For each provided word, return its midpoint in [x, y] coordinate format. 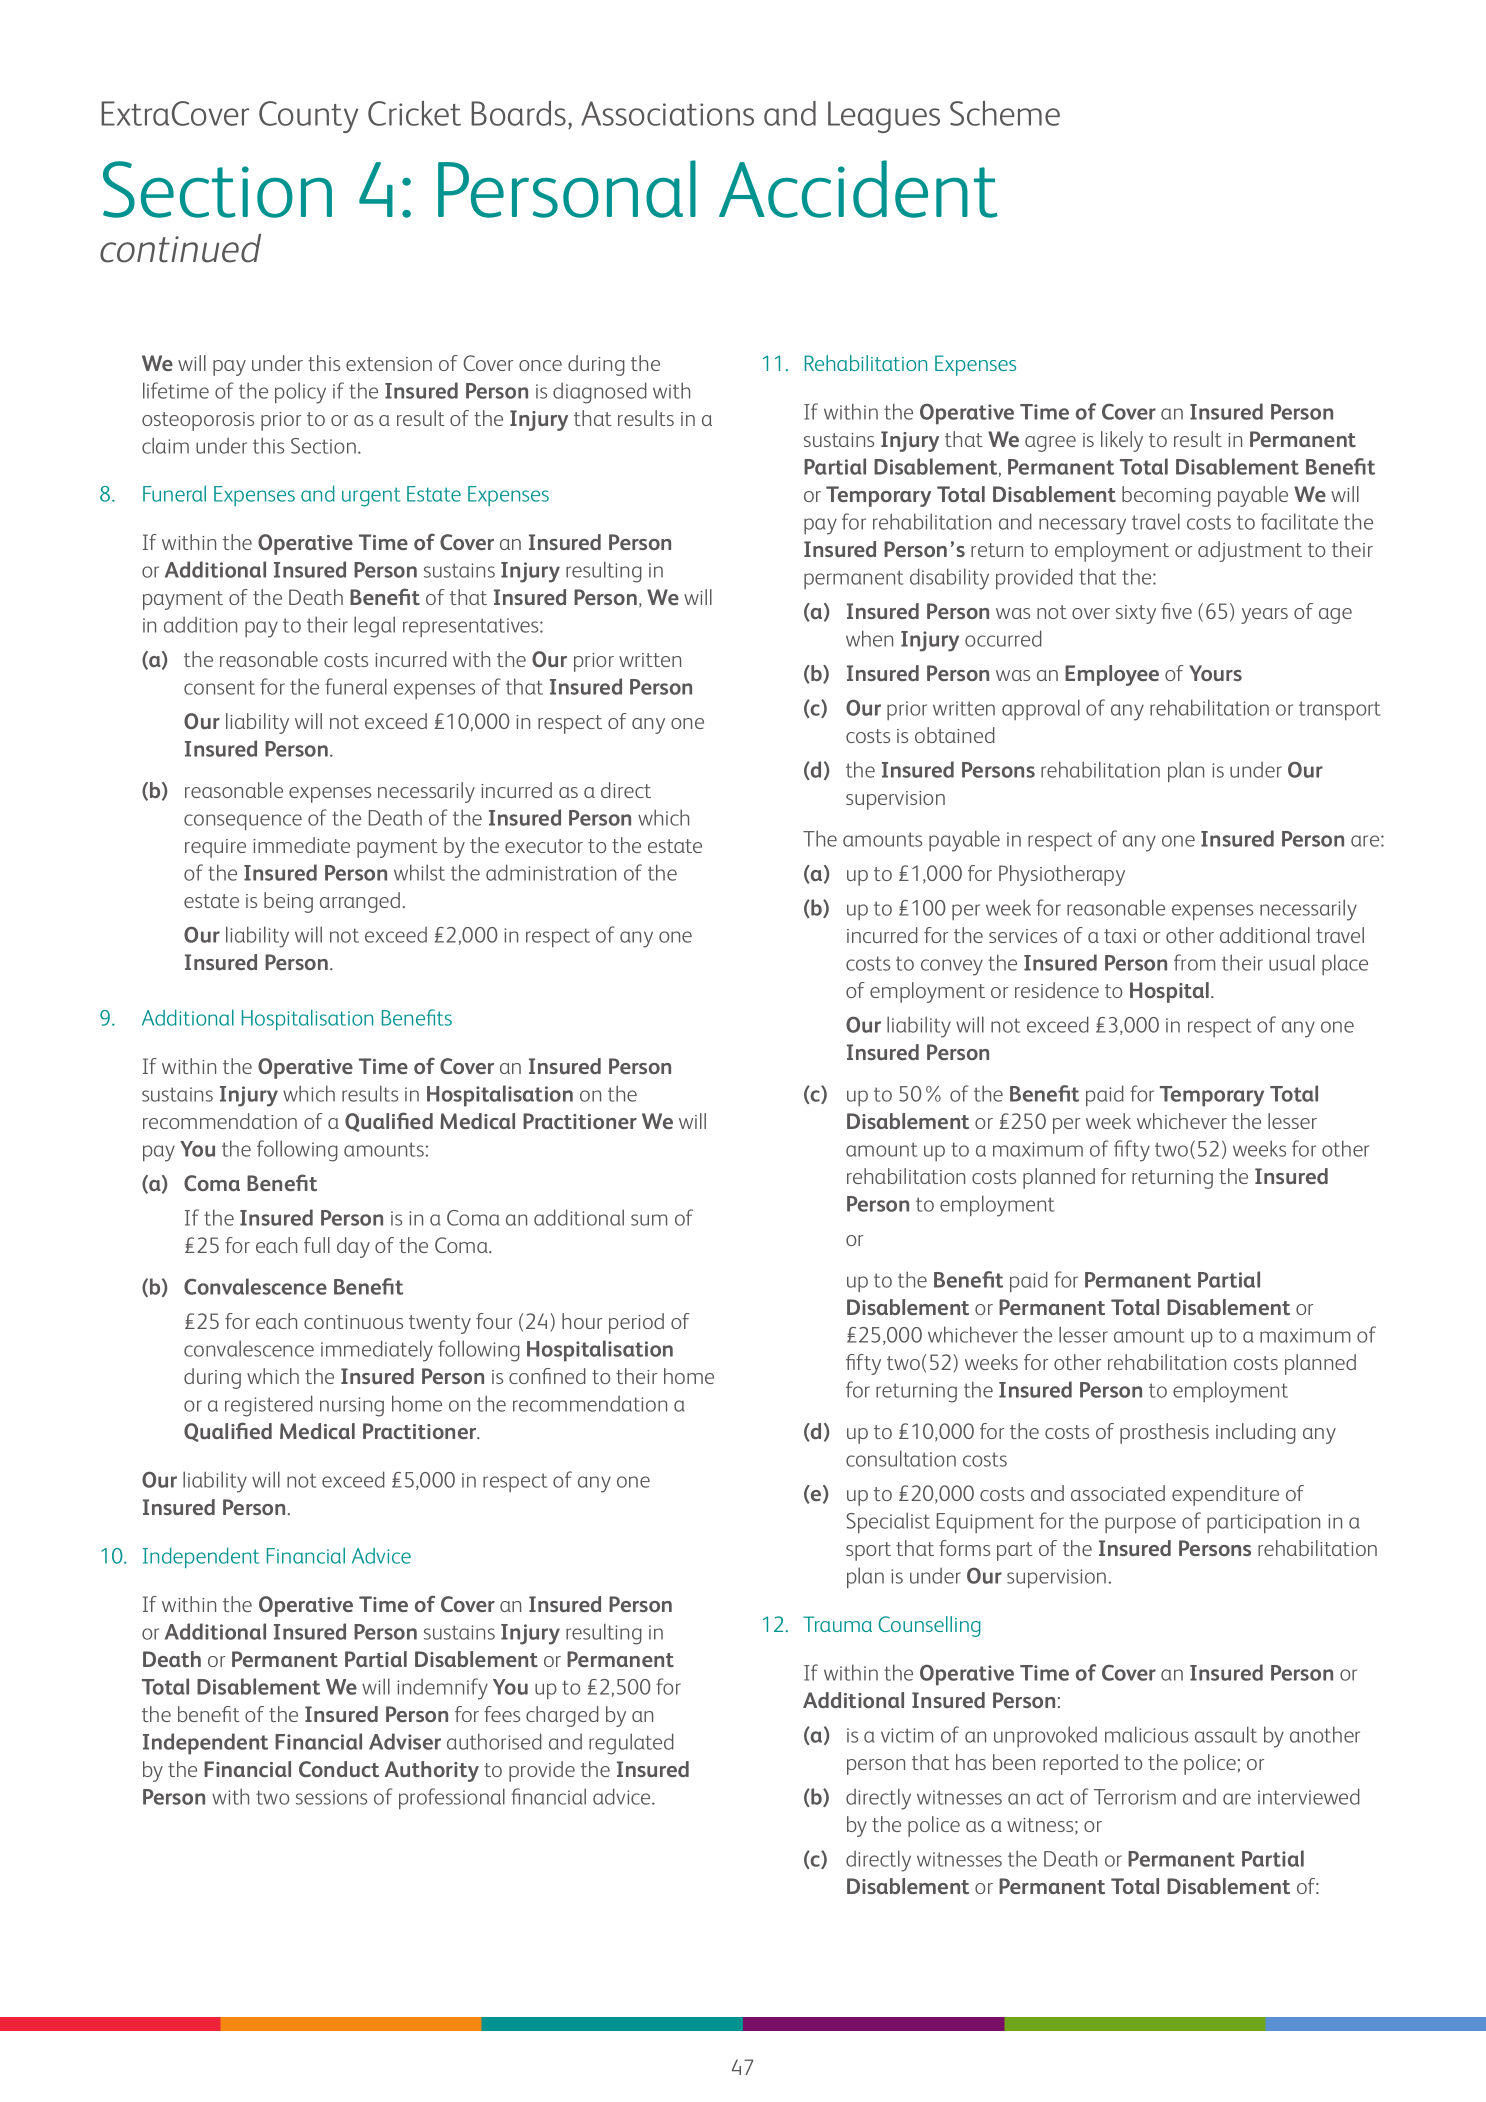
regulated [631, 1744]
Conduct [339, 1769]
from [1194, 962]
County [308, 117]
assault [1226, 1734]
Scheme [1005, 113]
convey [952, 967]
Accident [858, 189]
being [288, 902]
